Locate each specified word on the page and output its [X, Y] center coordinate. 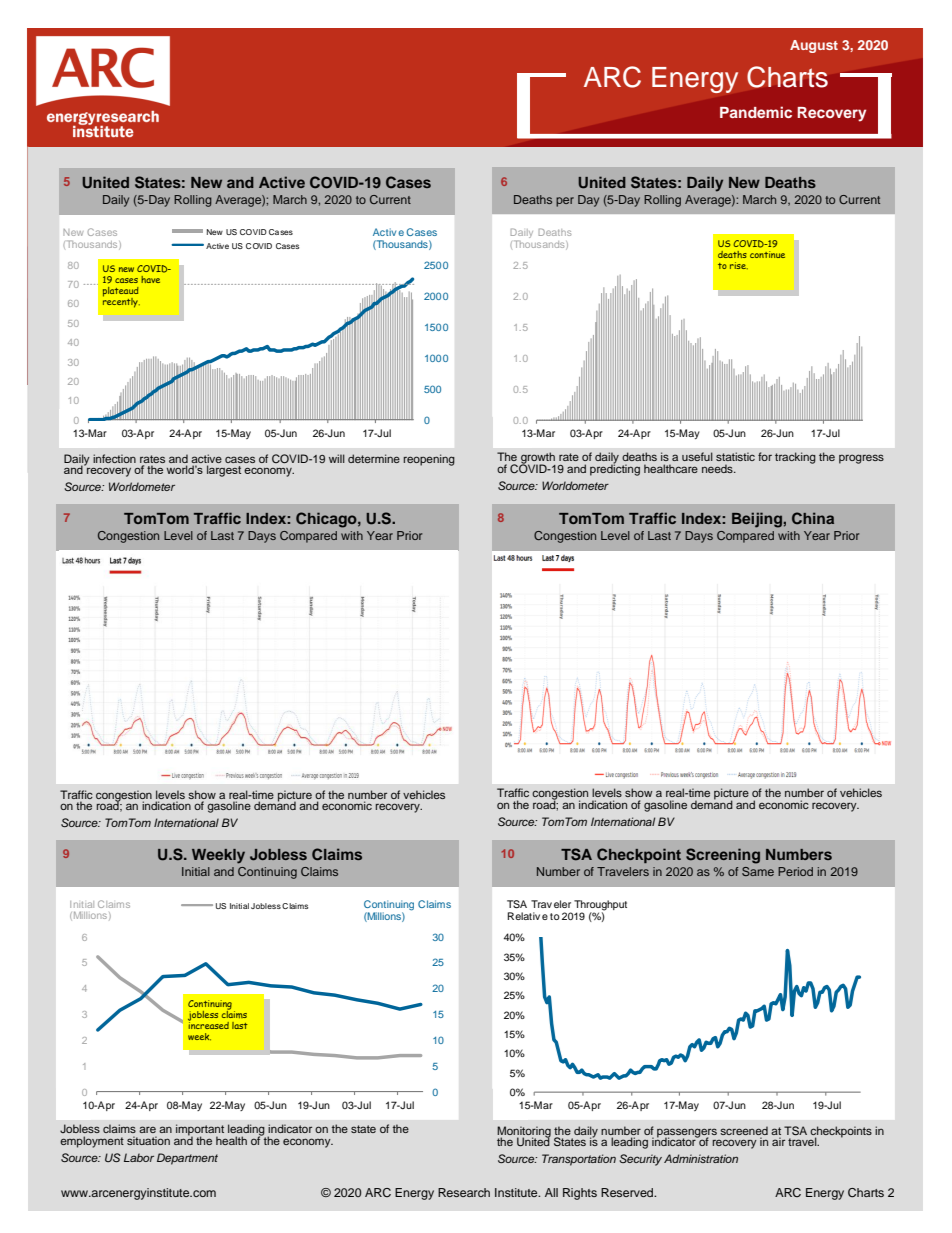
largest [224, 471]
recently [121, 301]
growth [538, 459]
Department [187, 1159]
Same [758, 871]
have [150, 279]
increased [208, 1024]
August [814, 46]
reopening [429, 460]
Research [464, 1192]
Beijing [757, 520]
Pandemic [756, 112]
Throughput [600, 906]
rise [739, 265]
